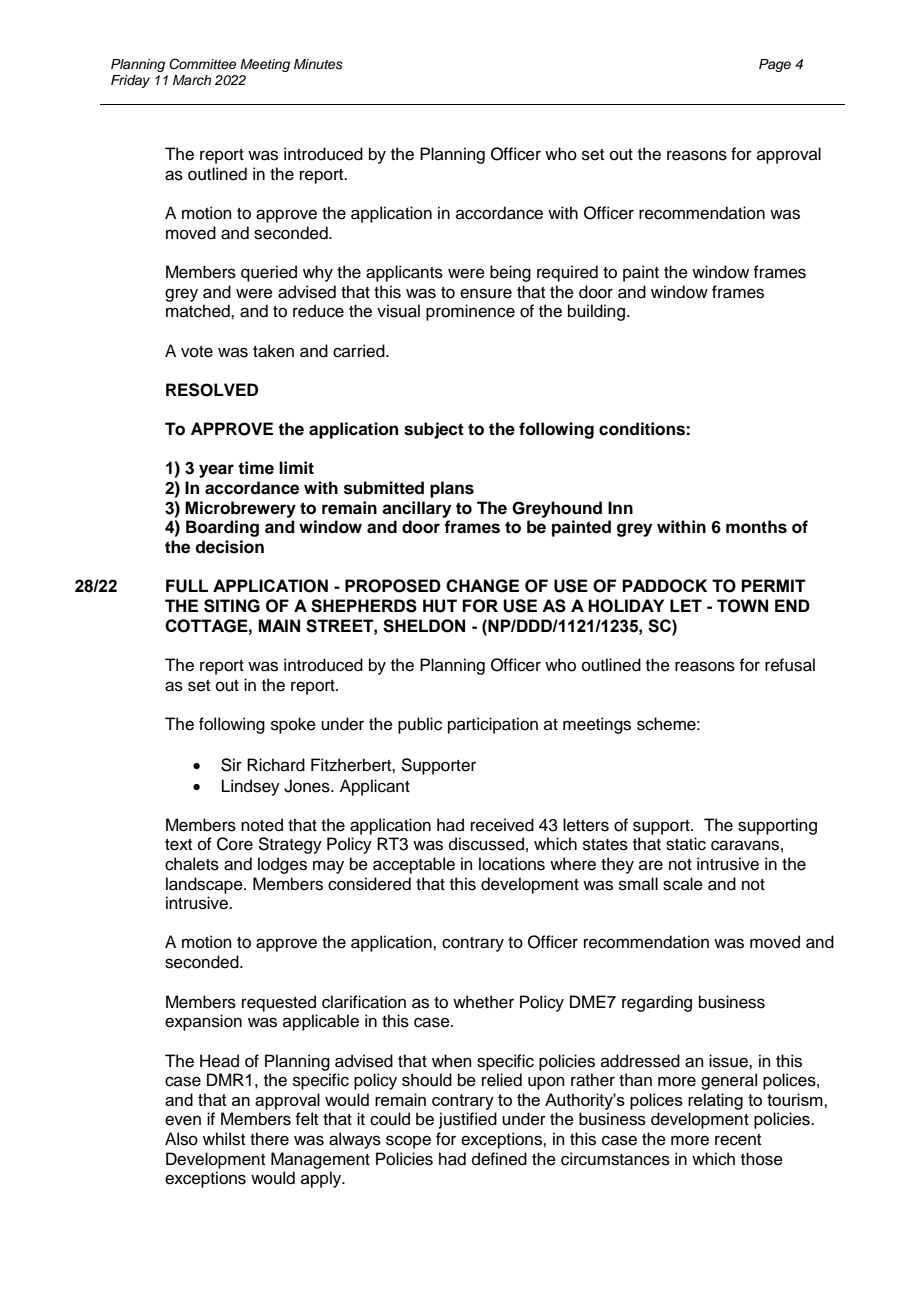 Image resolution: width=924 pixels, height=1308 pixels. I want to click on months, so click(756, 527).
